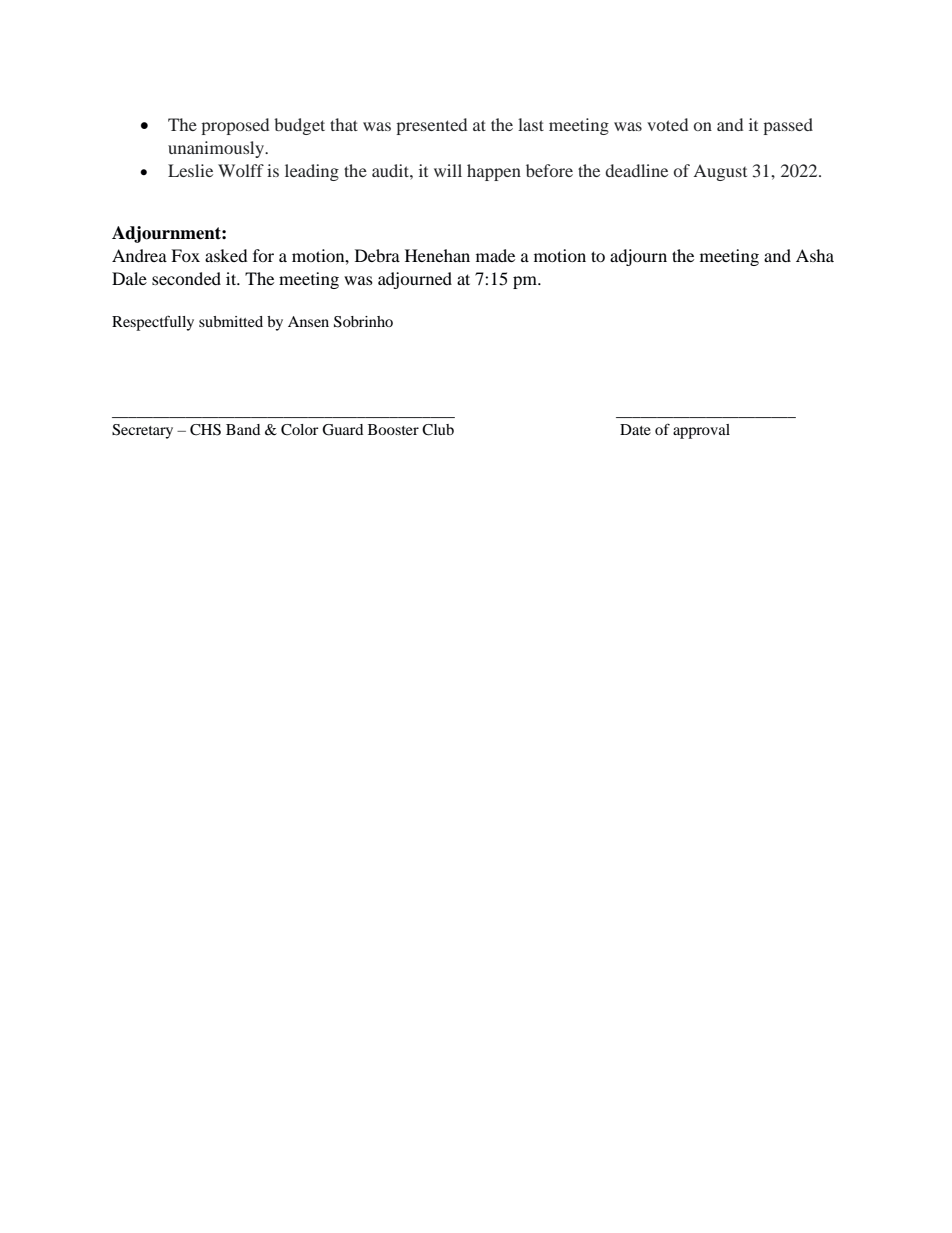 This screenshot has height=1233, width=952. Describe the element at coordinates (153, 323) in the screenshot. I see `Respectfully` at that location.
